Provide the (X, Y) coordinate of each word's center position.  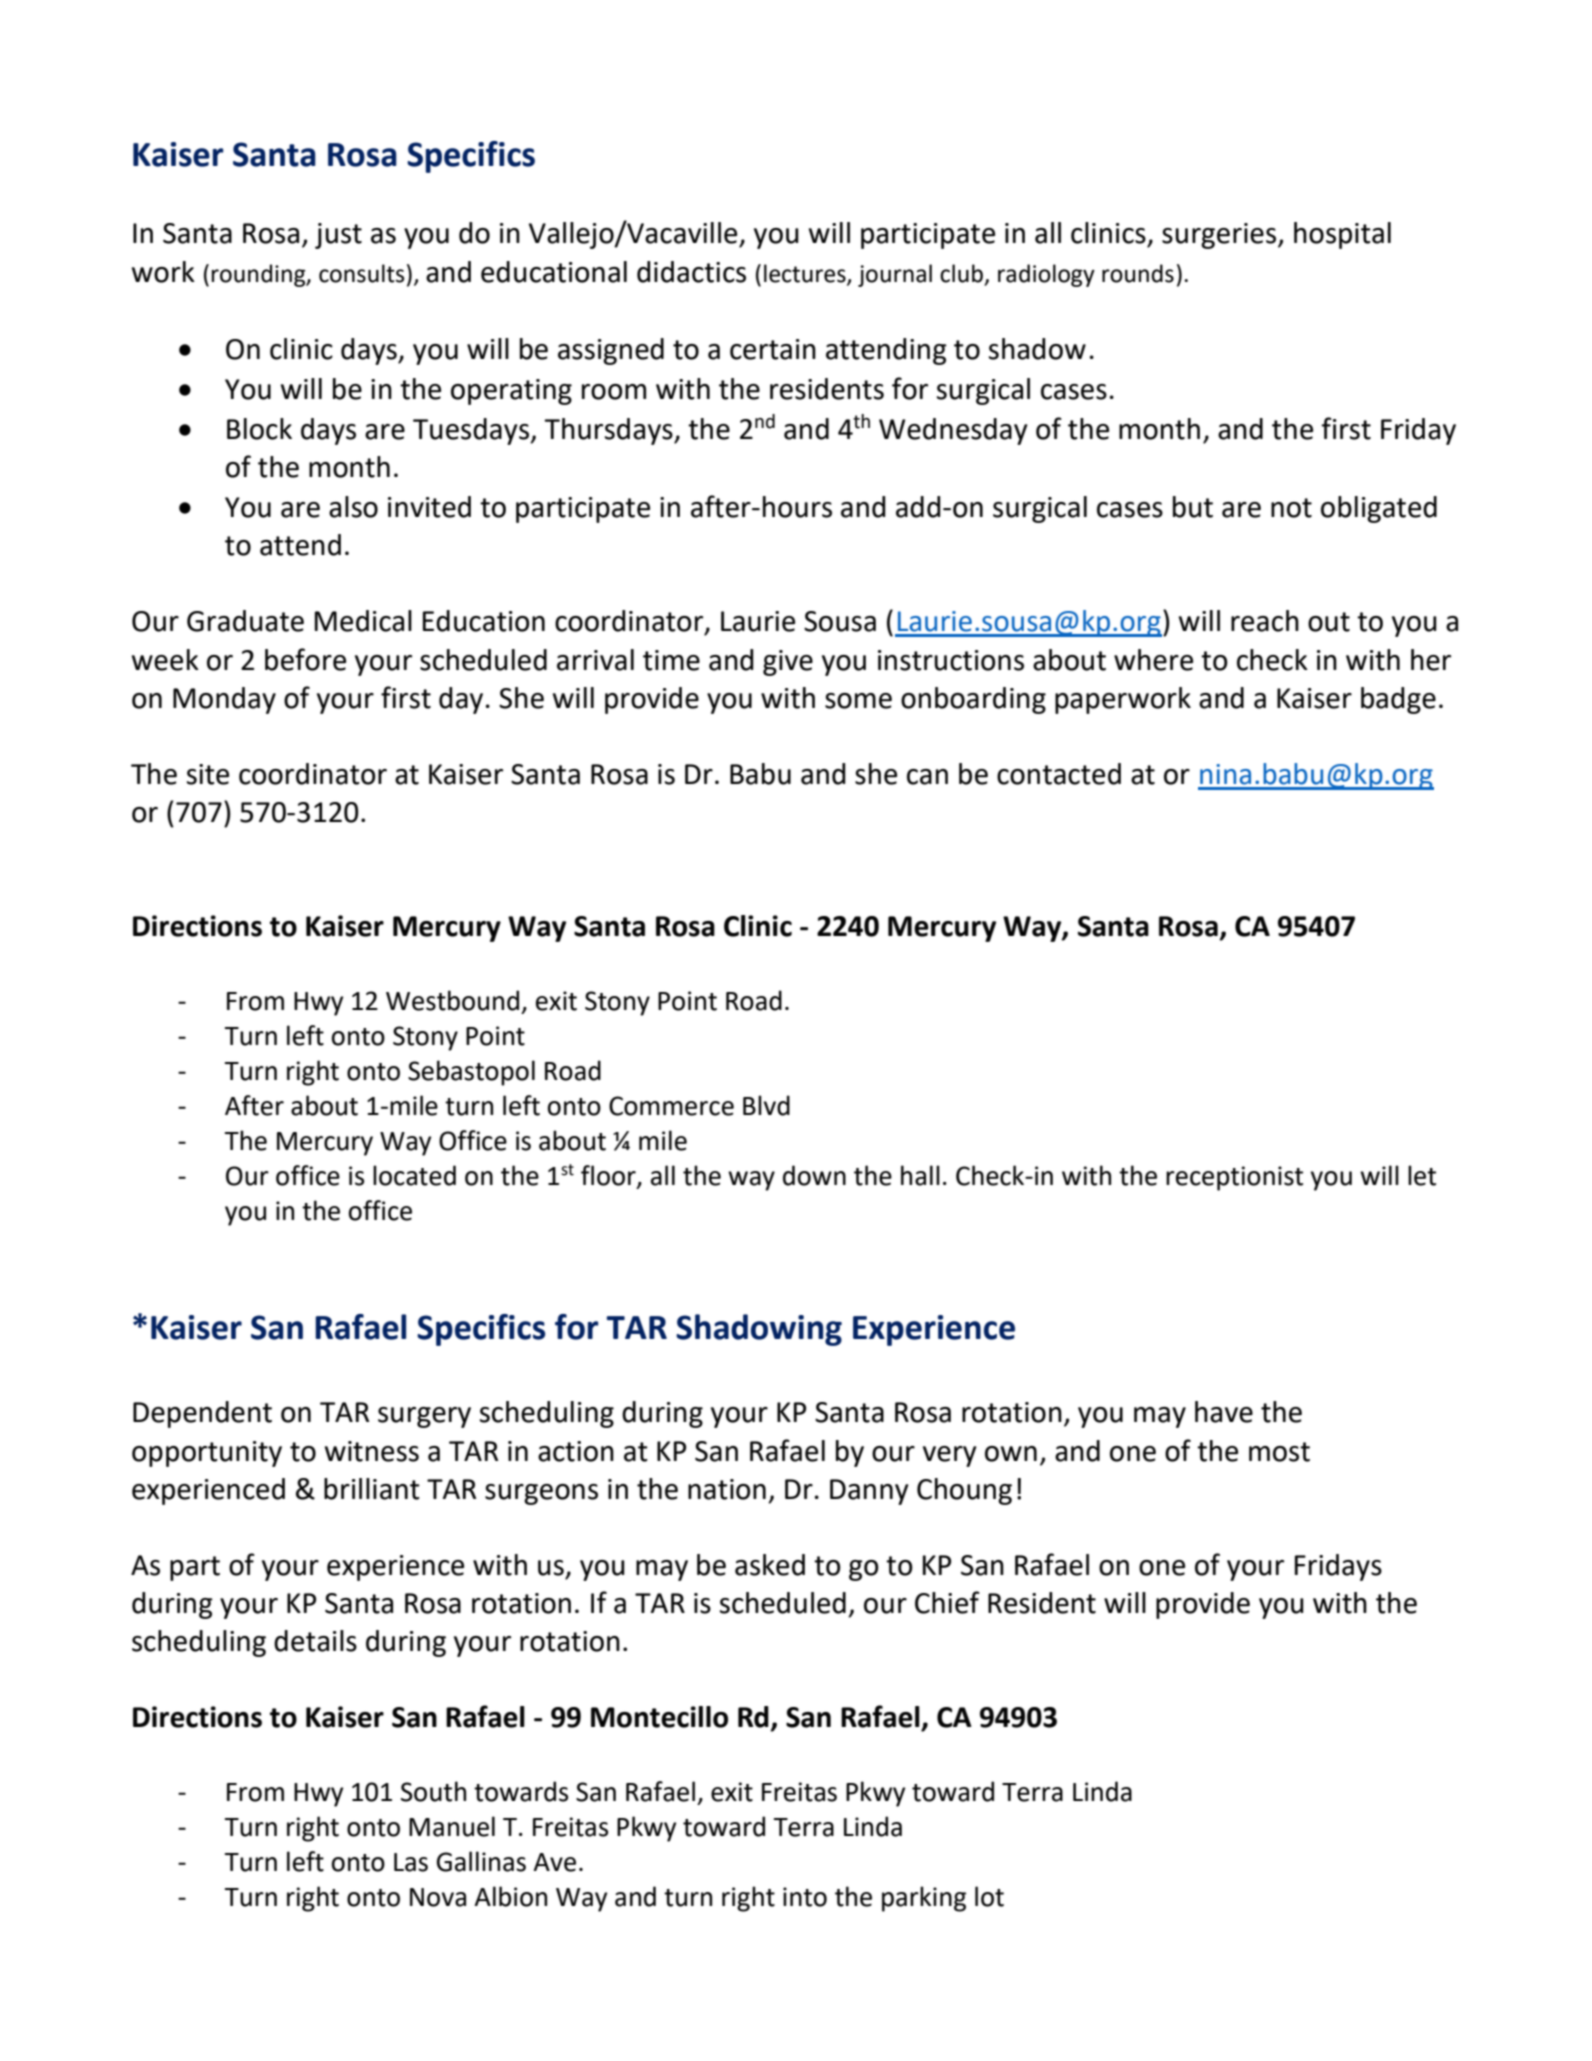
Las (411, 1862)
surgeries (1220, 236)
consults (361, 273)
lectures (806, 274)
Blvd (766, 1105)
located (414, 1175)
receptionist (1234, 1178)
